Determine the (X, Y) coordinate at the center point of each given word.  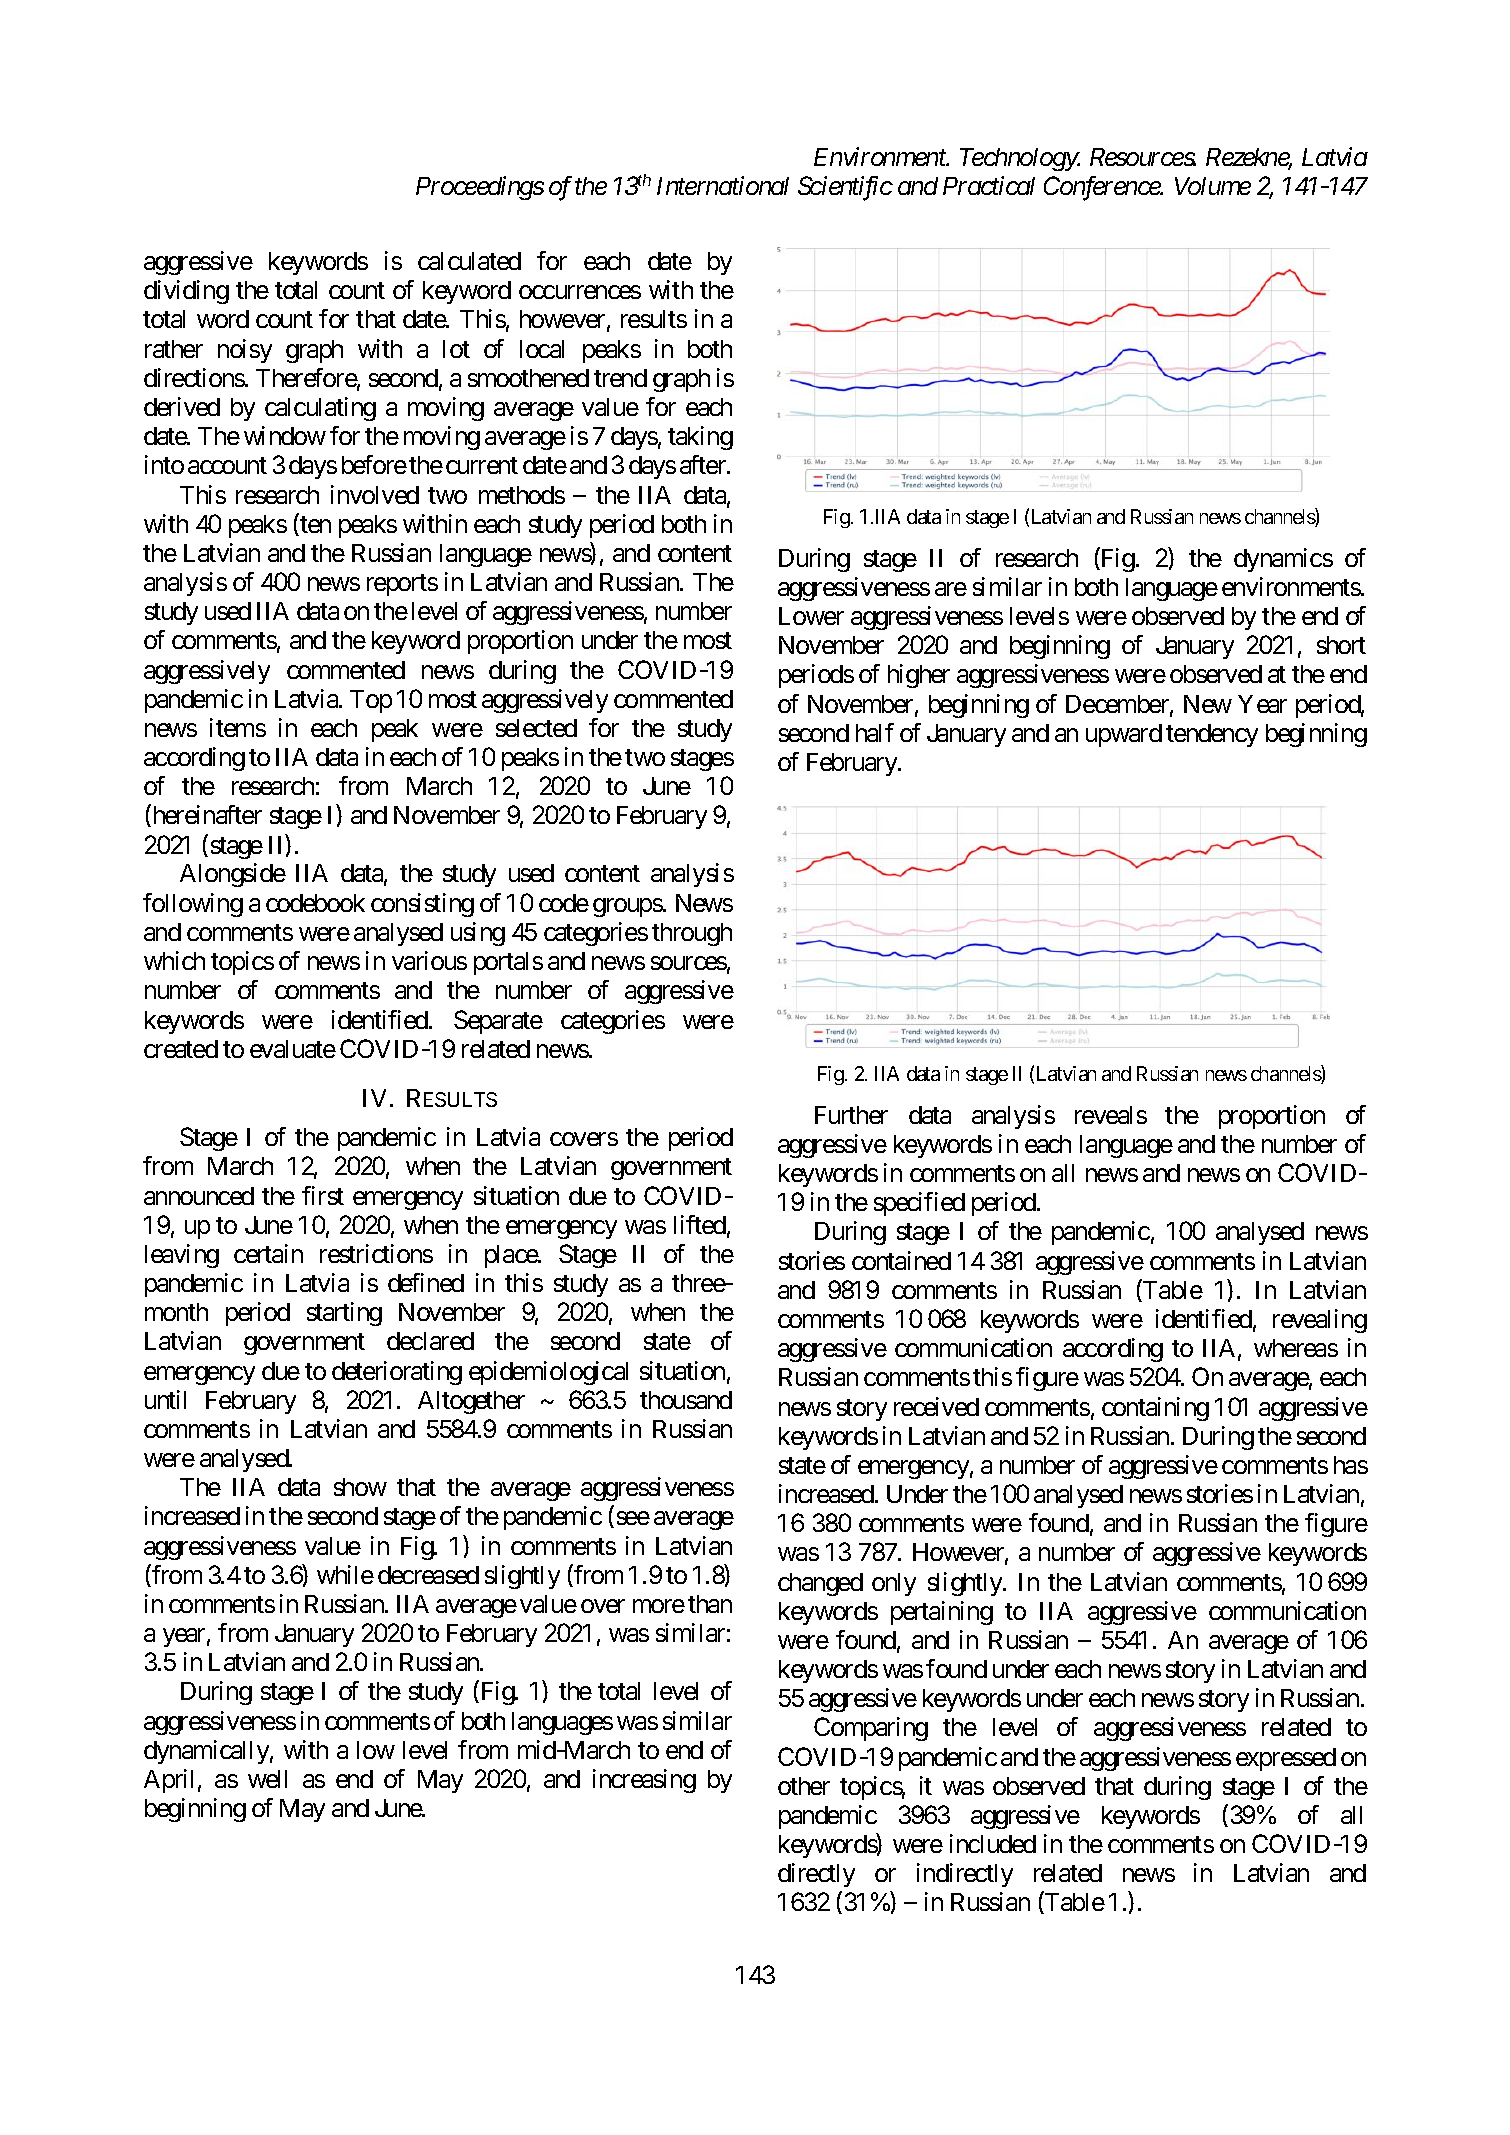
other (804, 1786)
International (723, 185)
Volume (1213, 186)
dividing (186, 292)
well (267, 1779)
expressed (1286, 1759)
